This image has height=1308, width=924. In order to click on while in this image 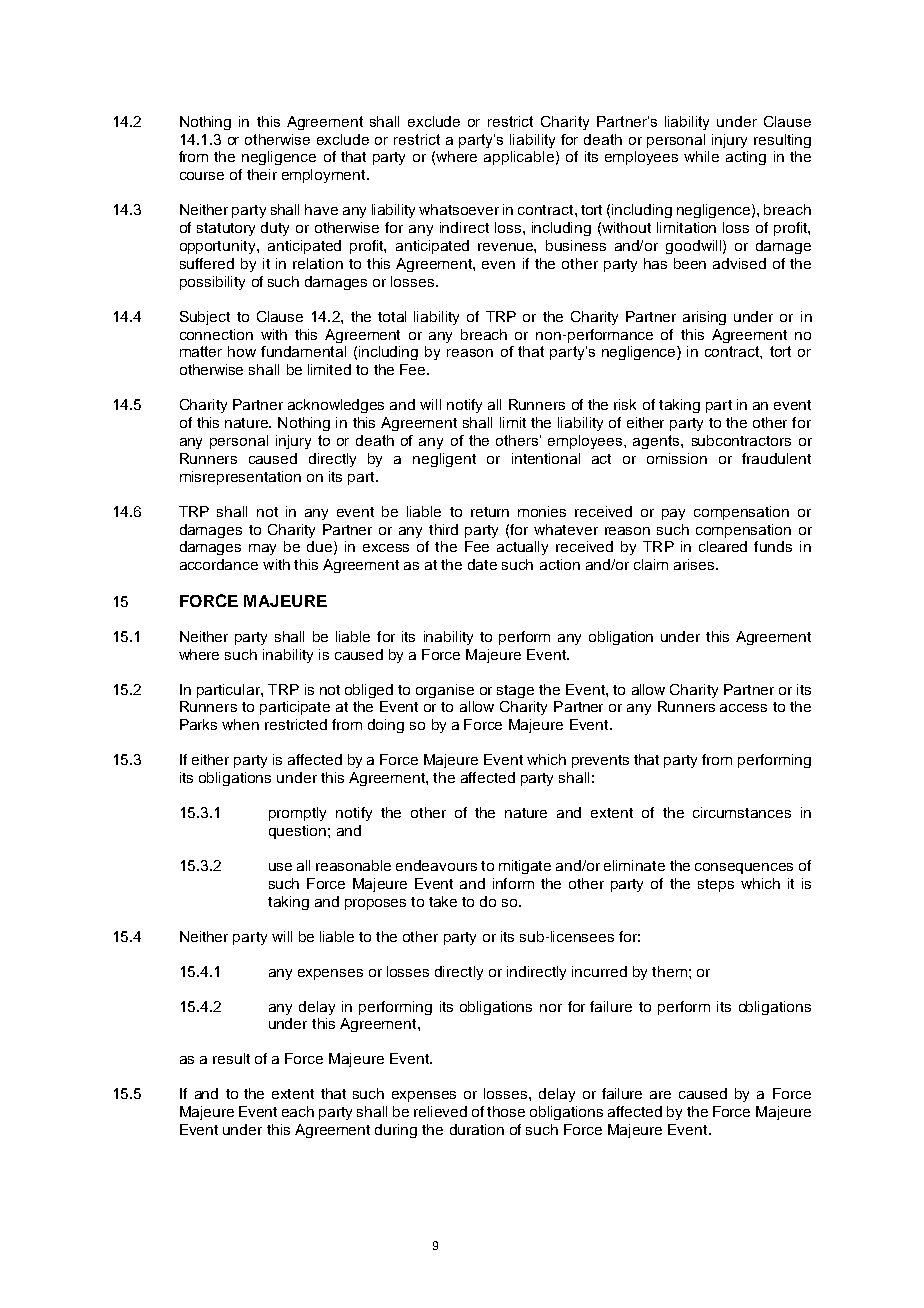, I will do `click(701, 156)`.
